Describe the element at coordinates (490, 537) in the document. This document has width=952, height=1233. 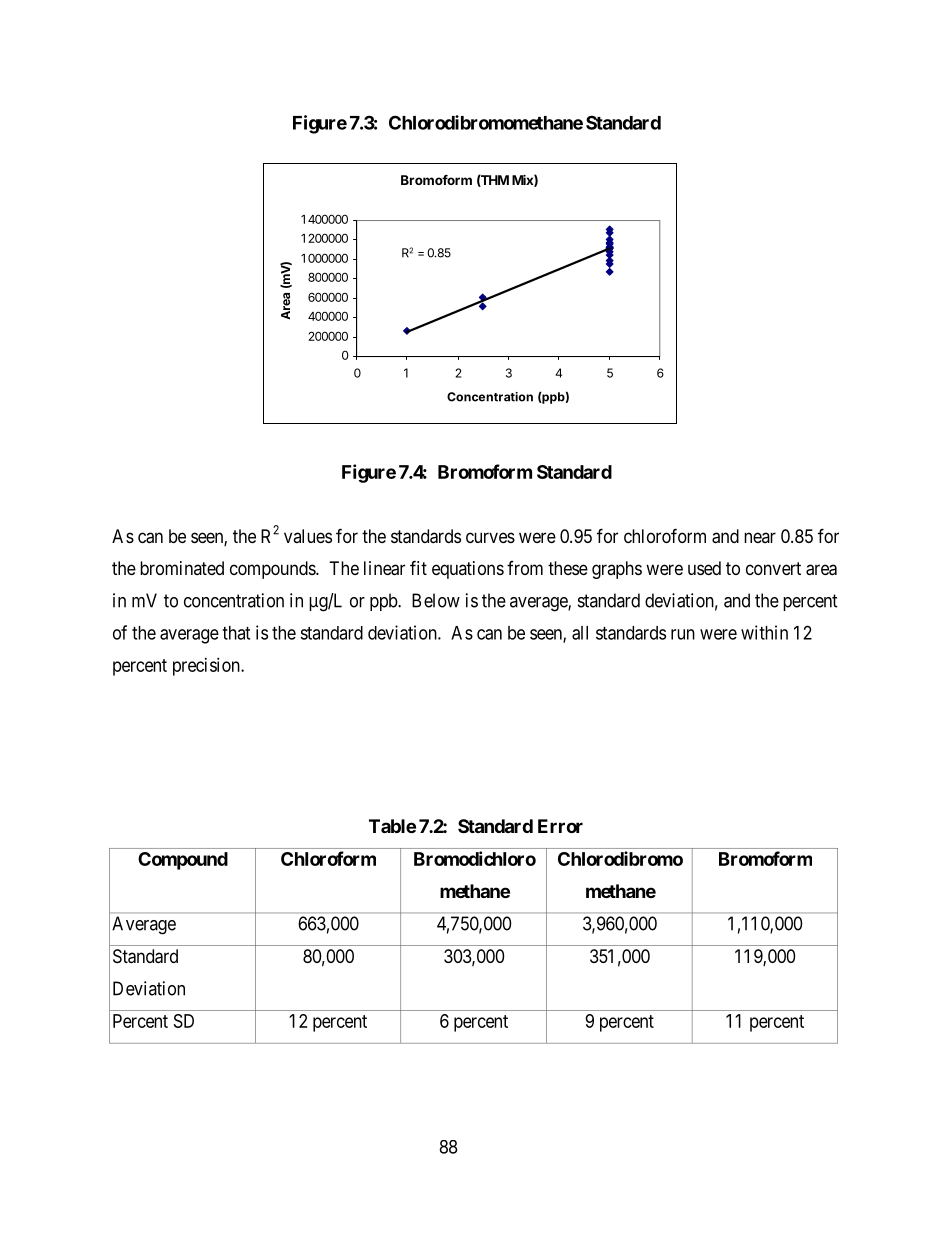
I see `curves` at that location.
